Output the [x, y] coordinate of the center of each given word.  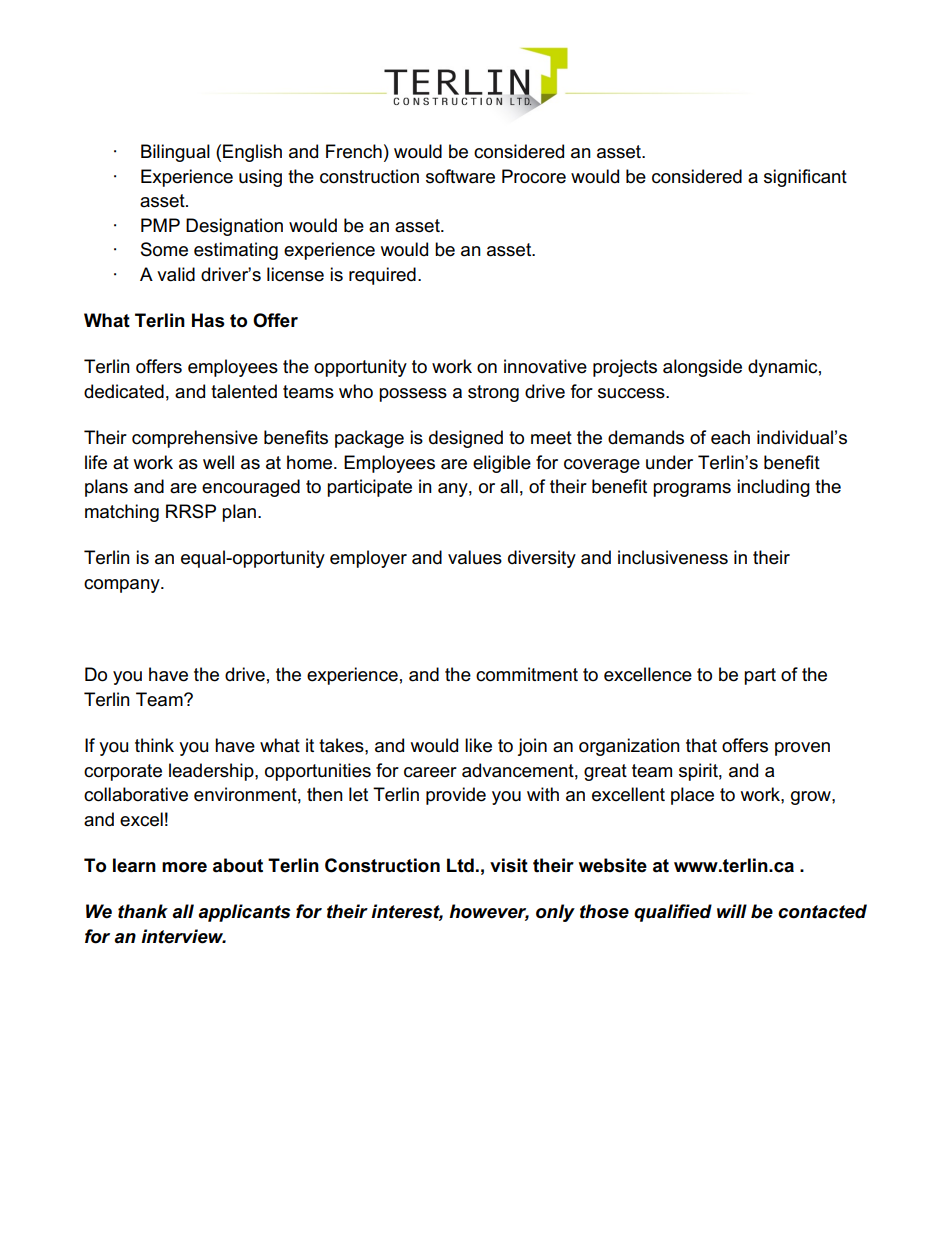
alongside [702, 368]
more [184, 867]
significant [805, 178]
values [475, 557]
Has [208, 320]
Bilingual [175, 153]
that [701, 745]
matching [122, 513]
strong [493, 393]
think [154, 745]
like [478, 745]
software [460, 176]
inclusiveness [673, 557]
